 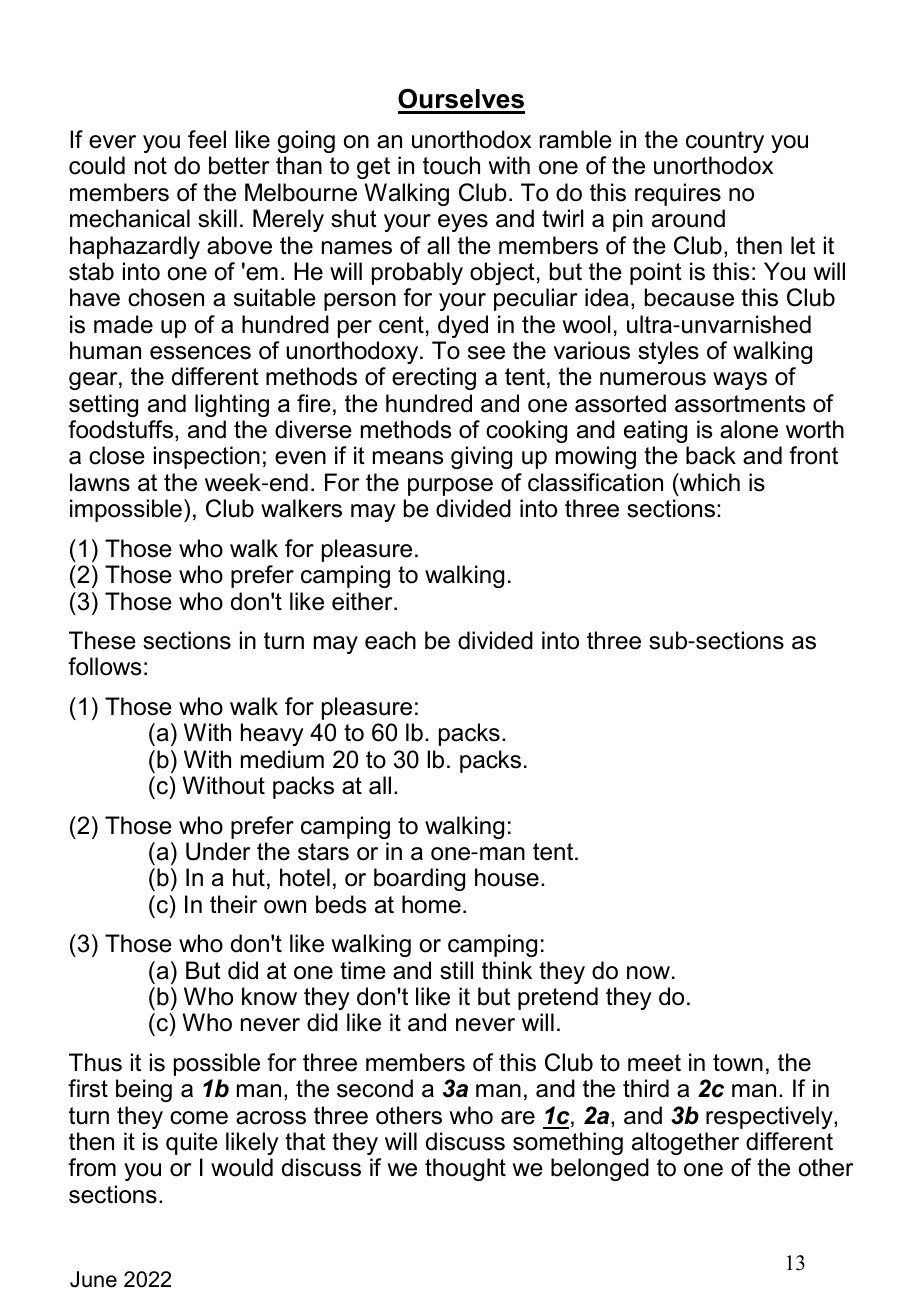 I want to click on follows, so click(x=104, y=666).
